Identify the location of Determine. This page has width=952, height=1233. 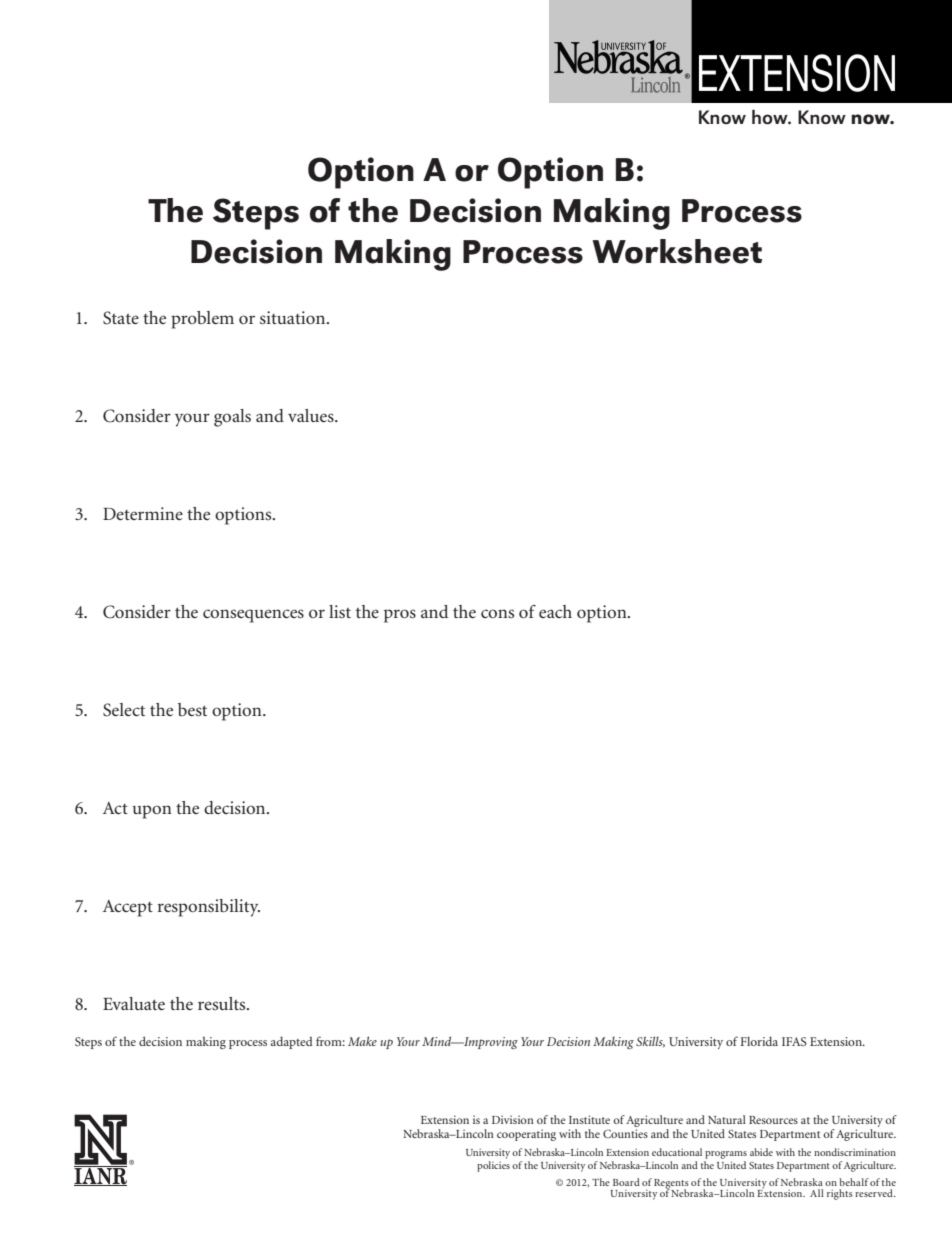
(143, 513).
